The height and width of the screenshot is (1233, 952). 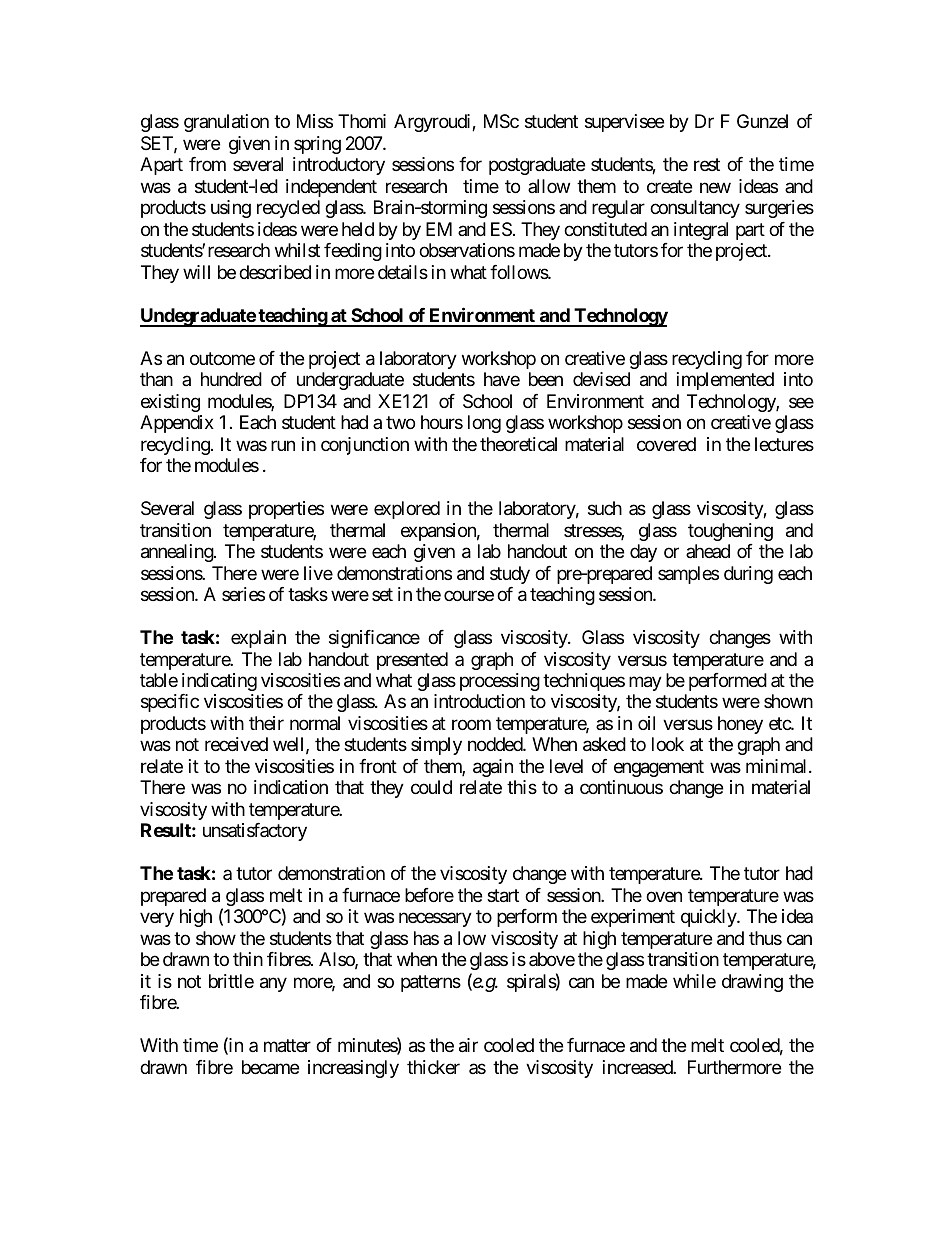 What do you see at coordinates (207, 164) in the screenshot?
I see `from` at bounding box center [207, 164].
